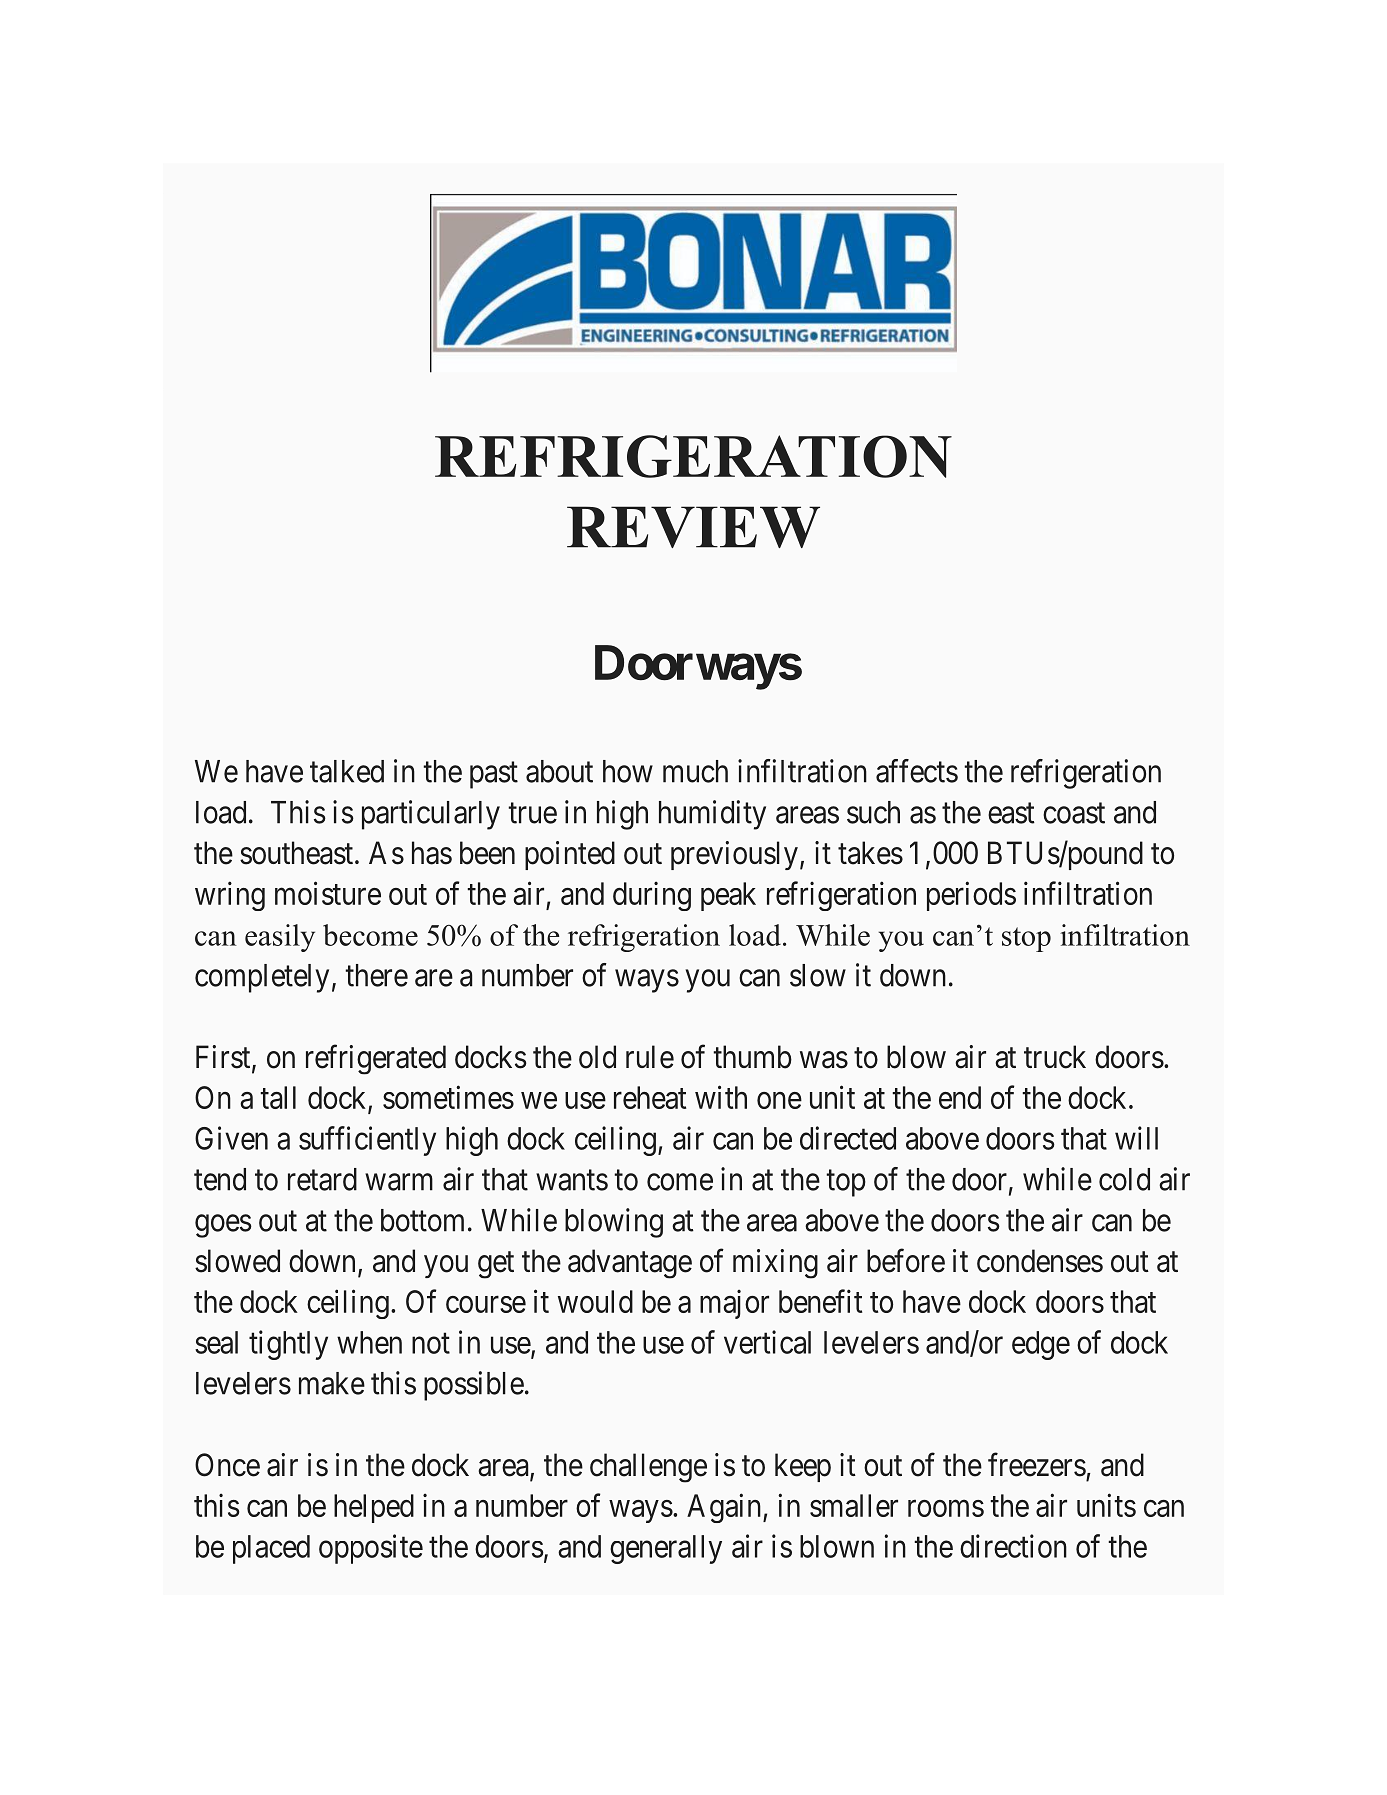 The height and width of the screenshot is (1795, 1387). I want to click on REVIEW, so click(693, 527).
